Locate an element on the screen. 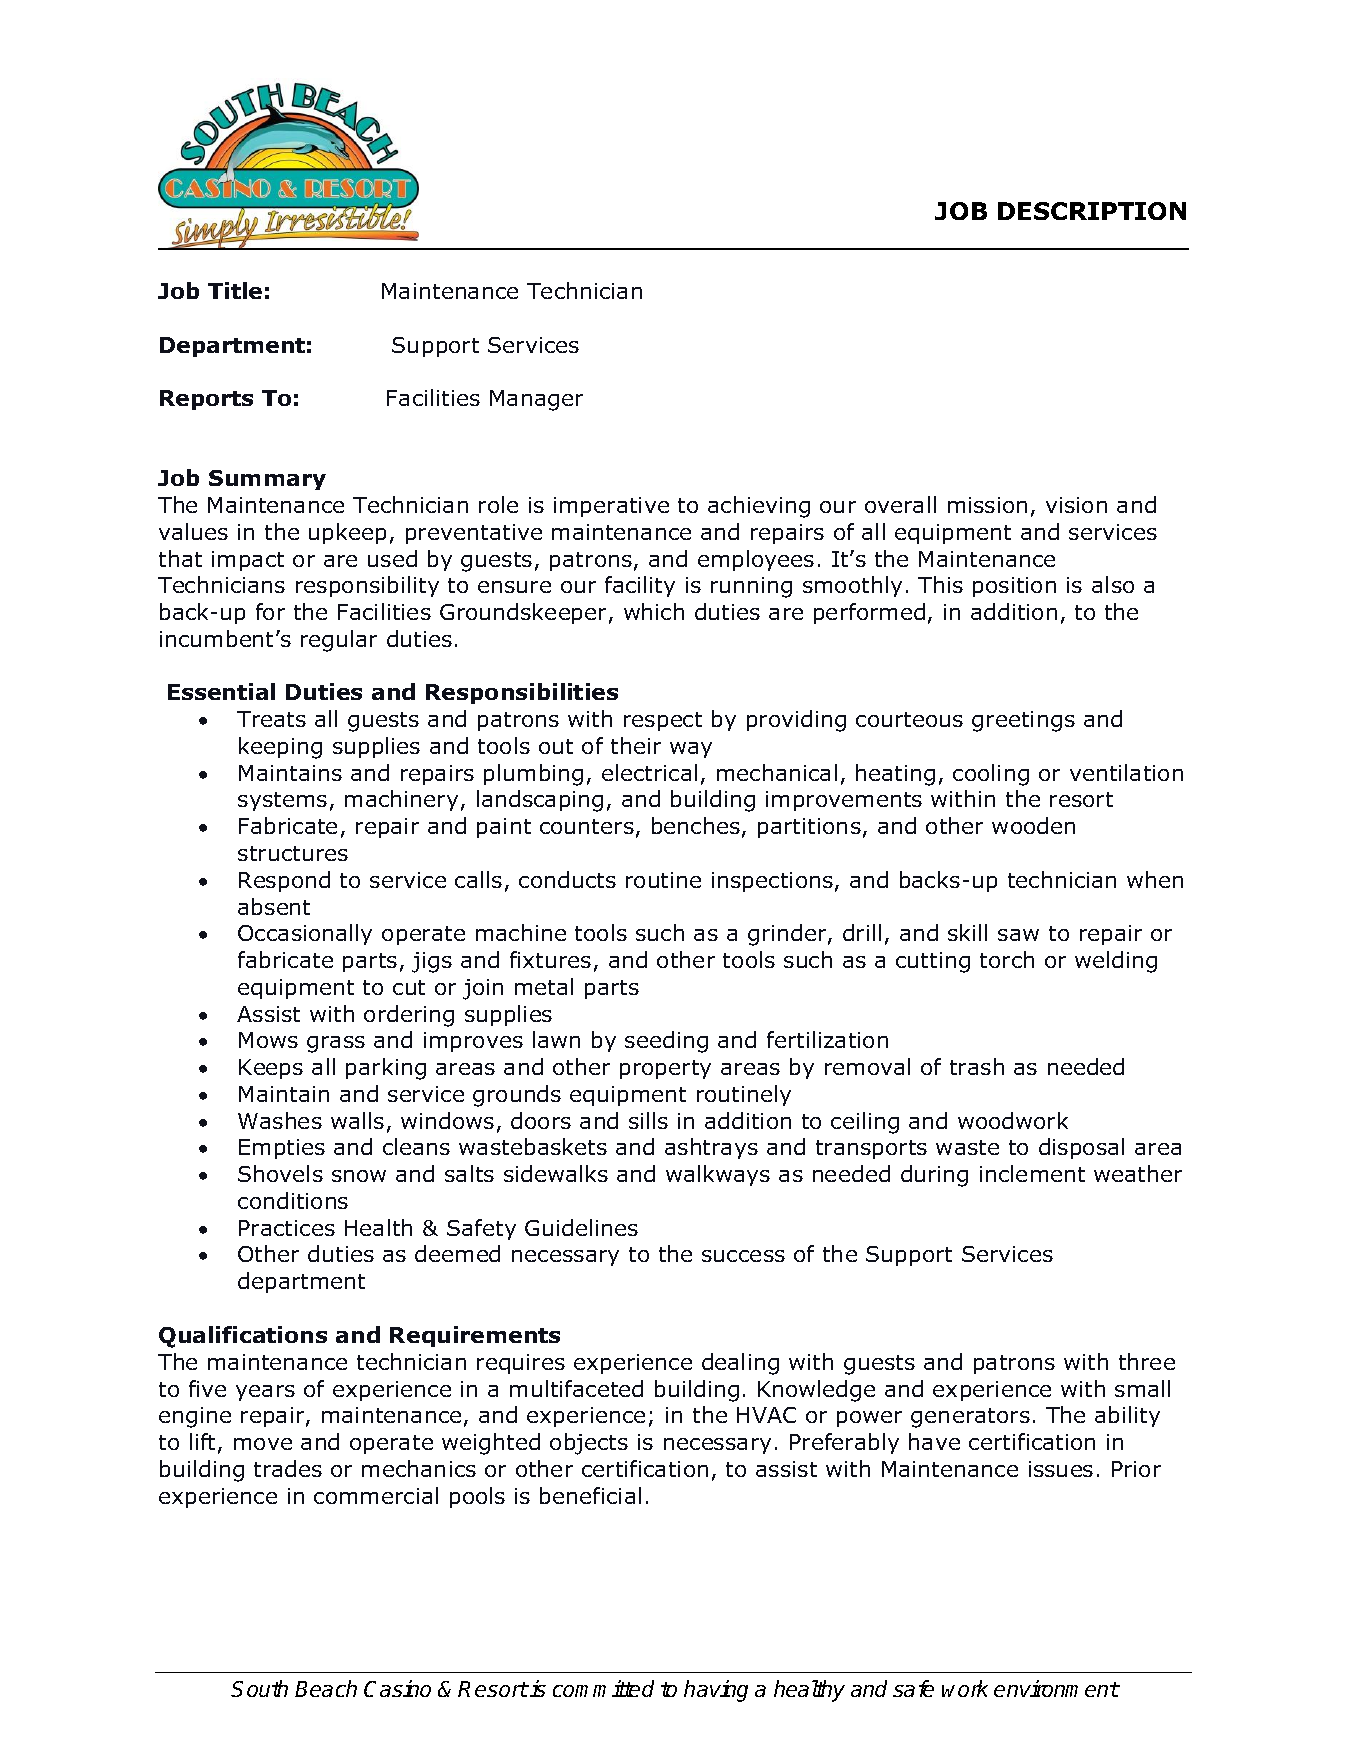  conditions is located at coordinates (293, 1200).
